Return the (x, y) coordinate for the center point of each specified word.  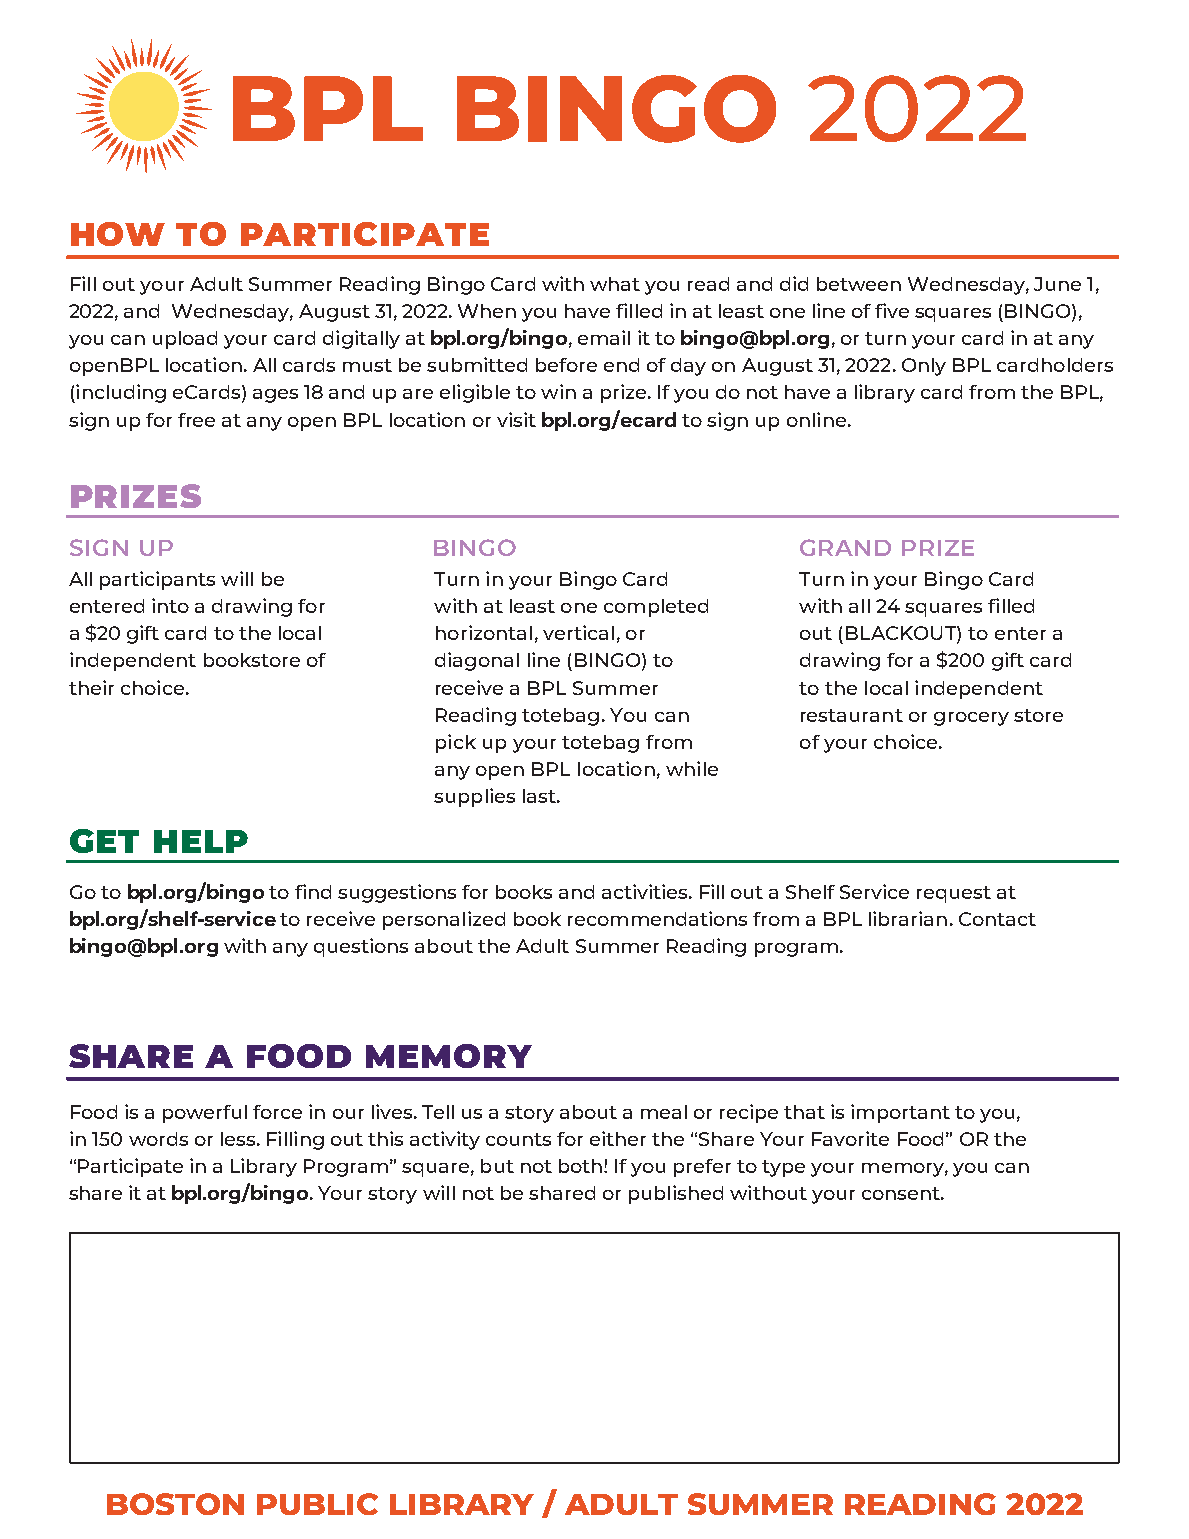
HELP (201, 841)
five (892, 310)
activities (646, 891)
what (615, 284)
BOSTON (175, 1504)
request (954, 894)
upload (185, 340)
